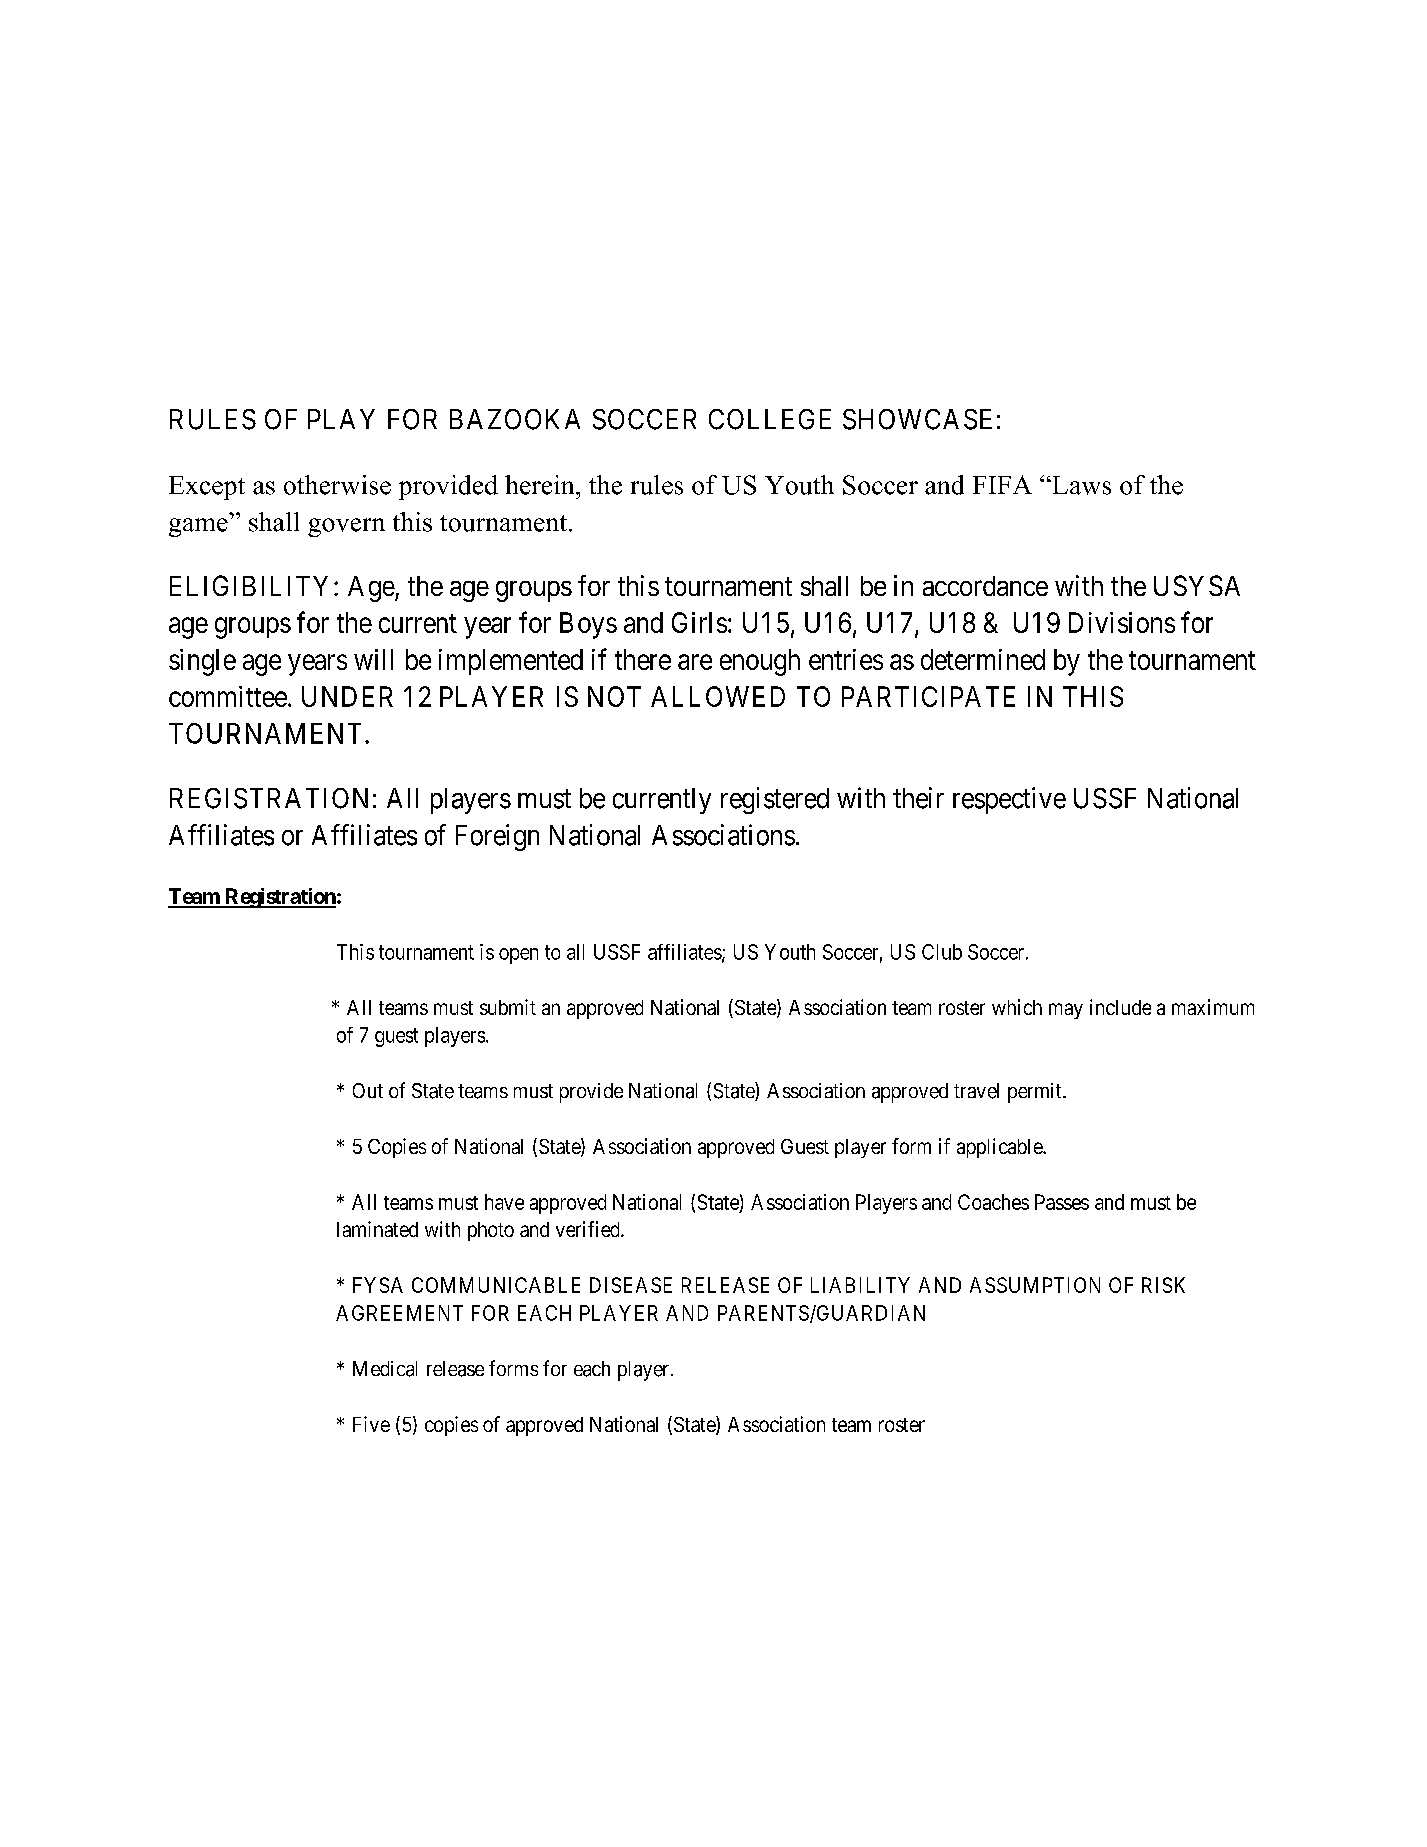 The image size is (1427, 1847). What do you see at coordinates (1080, 485) in the page?
I see `Laws` at bounding box center [1080, 485].
